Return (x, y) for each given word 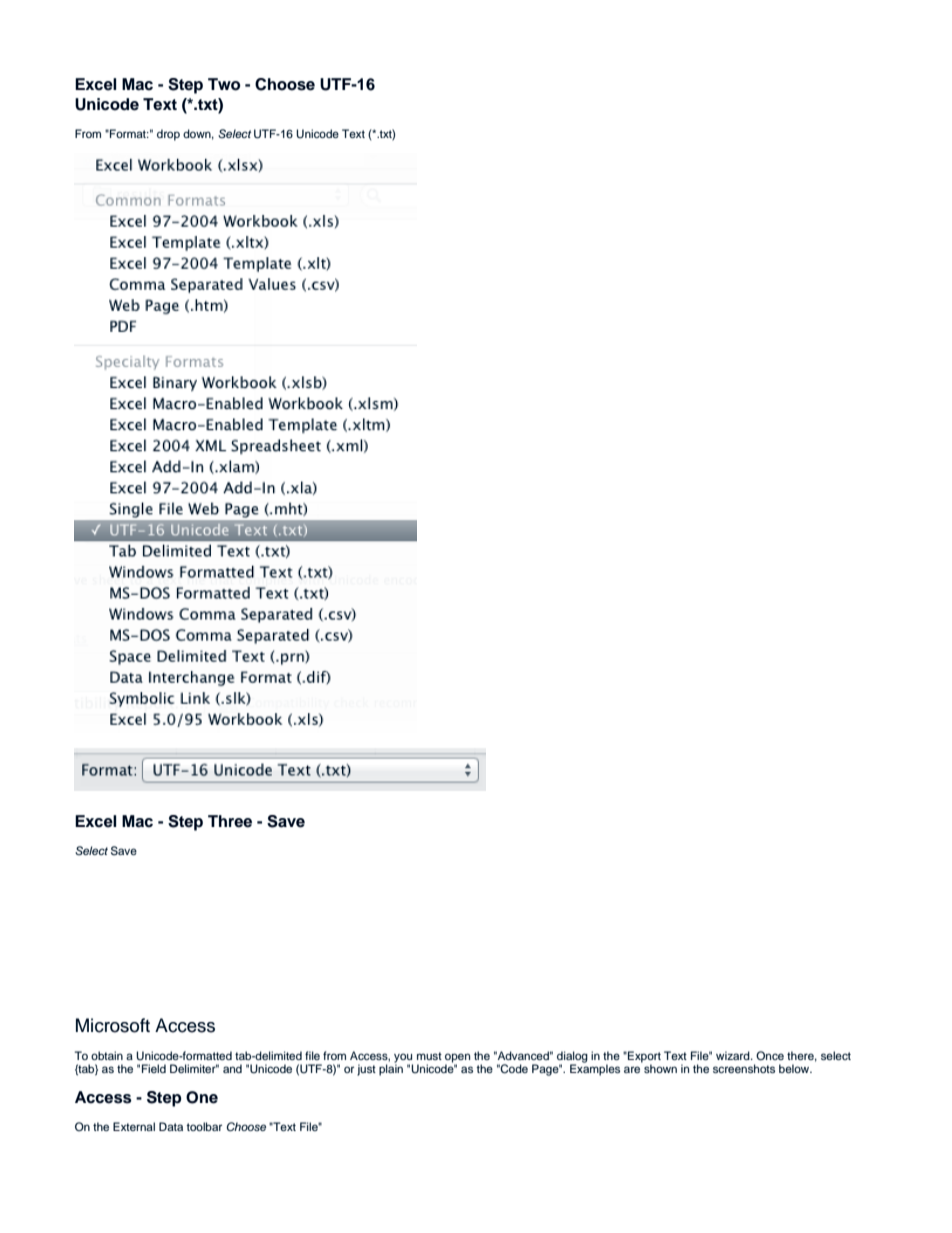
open (457, 1059)
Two (224, 84)
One (202, 1097)
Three (230, 821)
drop (168, 135)
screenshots (744, 1068)
